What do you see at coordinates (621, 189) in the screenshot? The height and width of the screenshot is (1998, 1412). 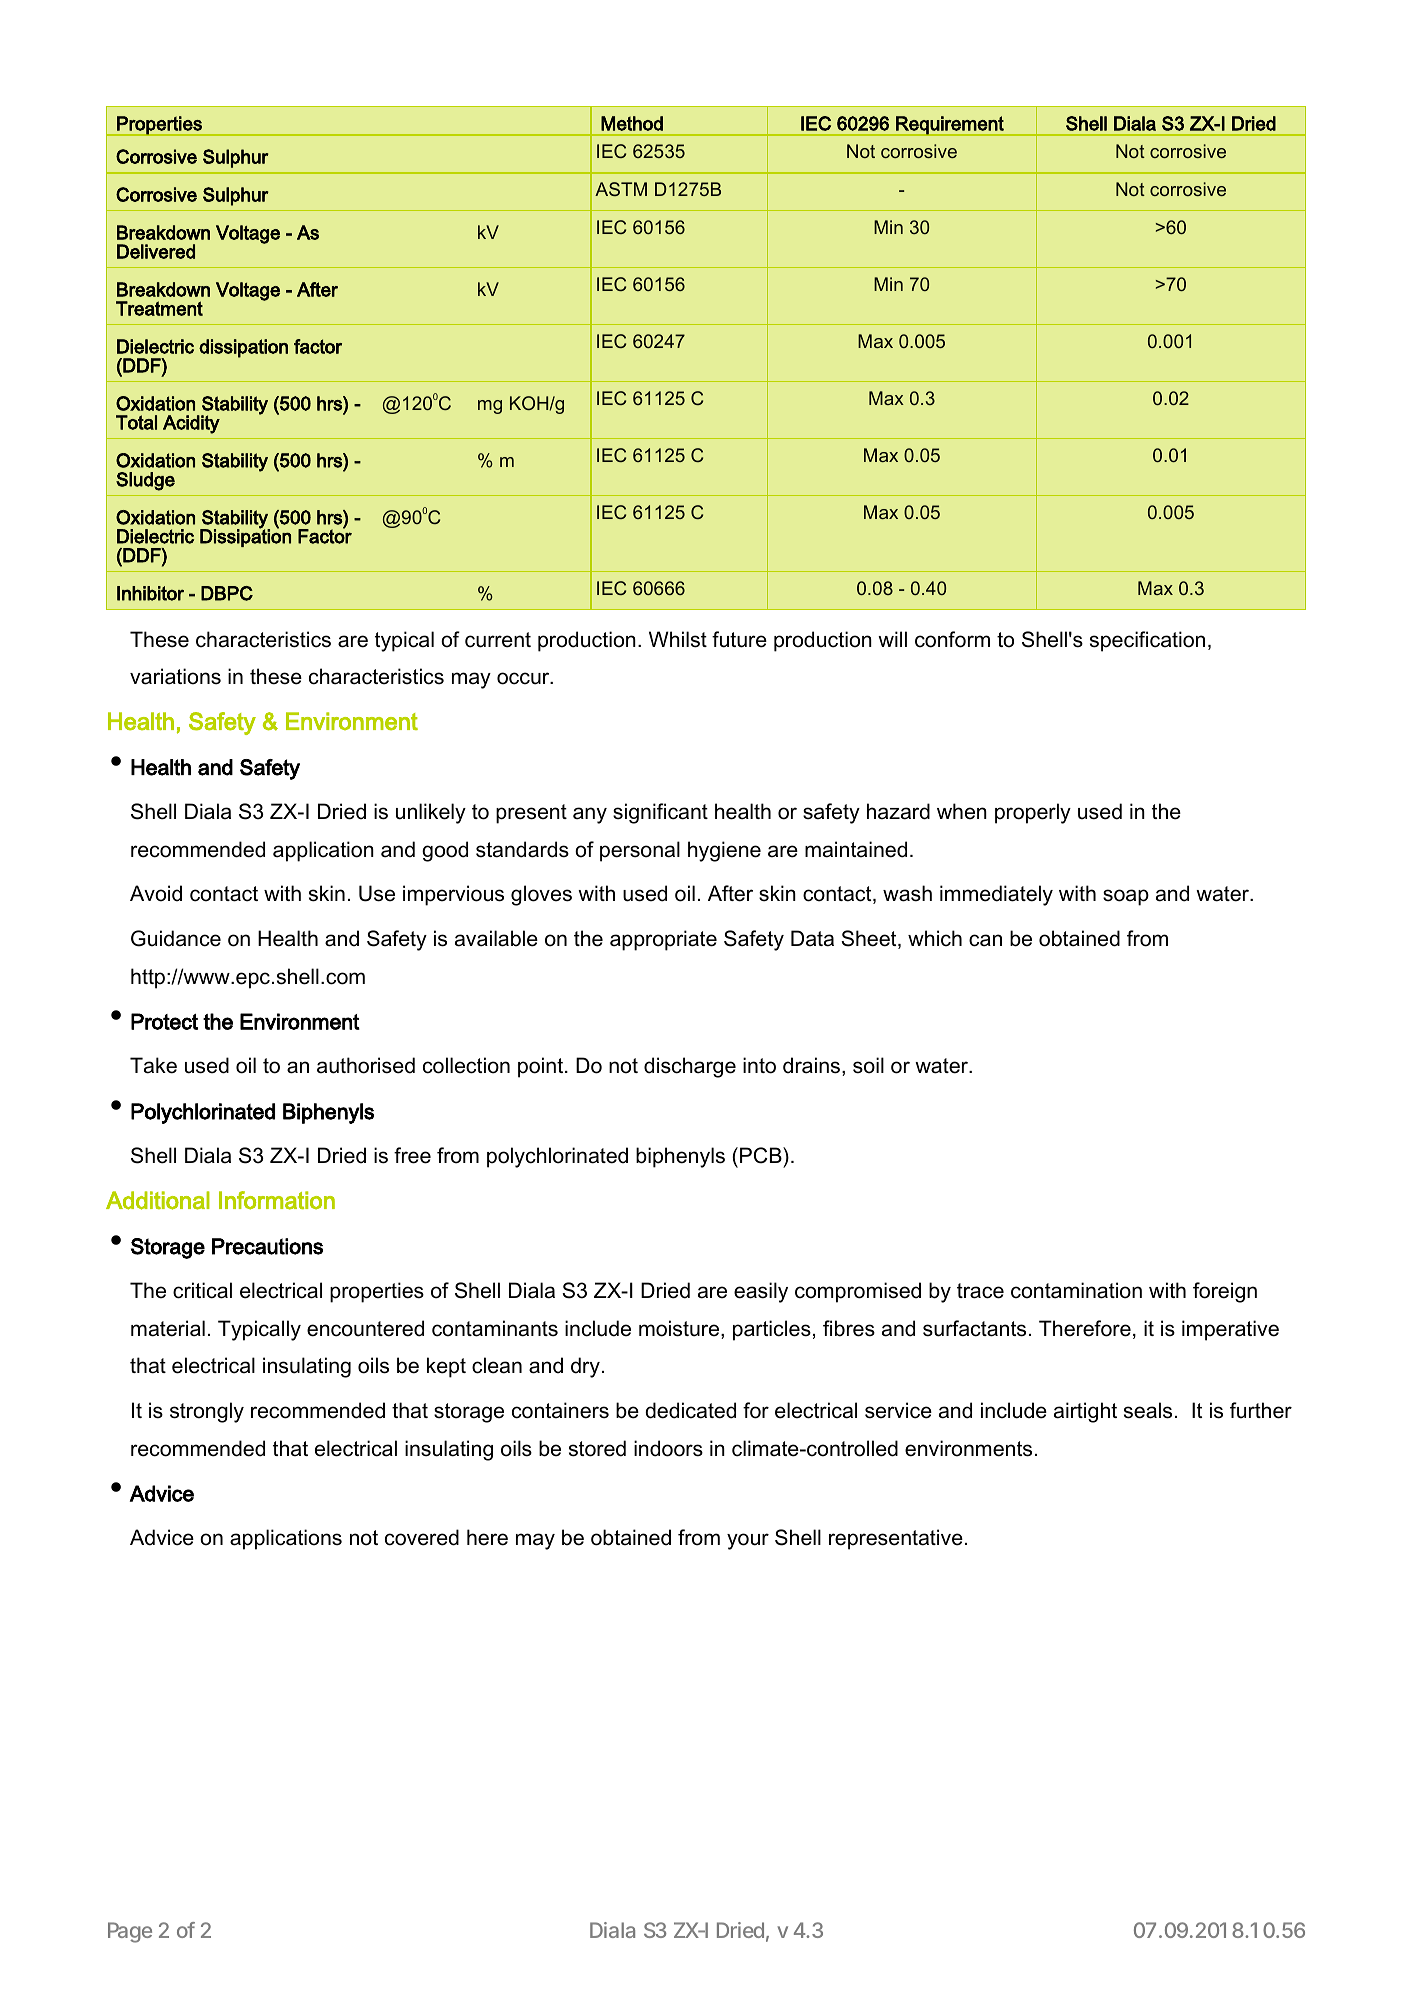 I see `ASTM` at bounding box center [621, 189].
